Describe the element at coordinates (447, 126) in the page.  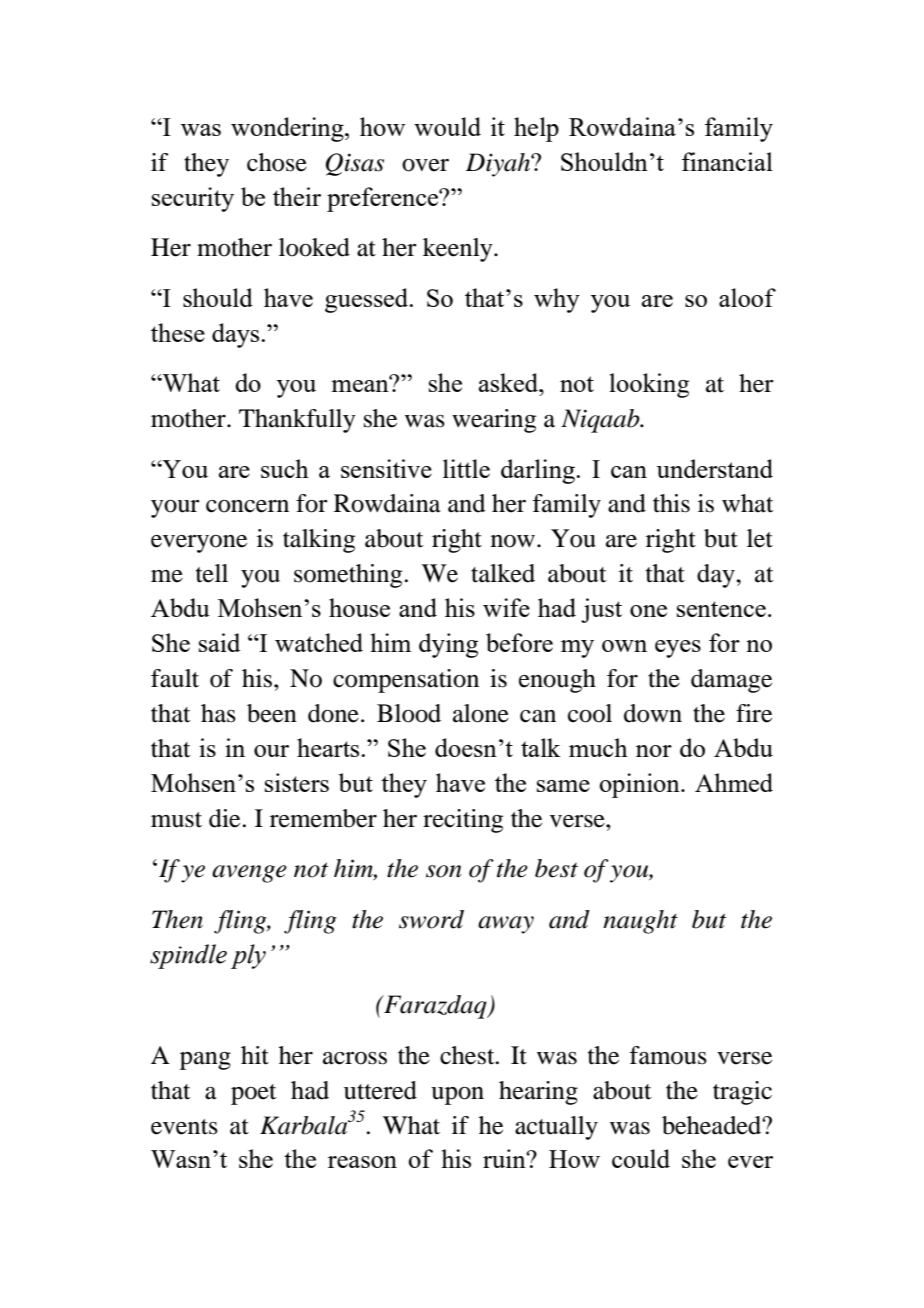
I see `would` at that location.
